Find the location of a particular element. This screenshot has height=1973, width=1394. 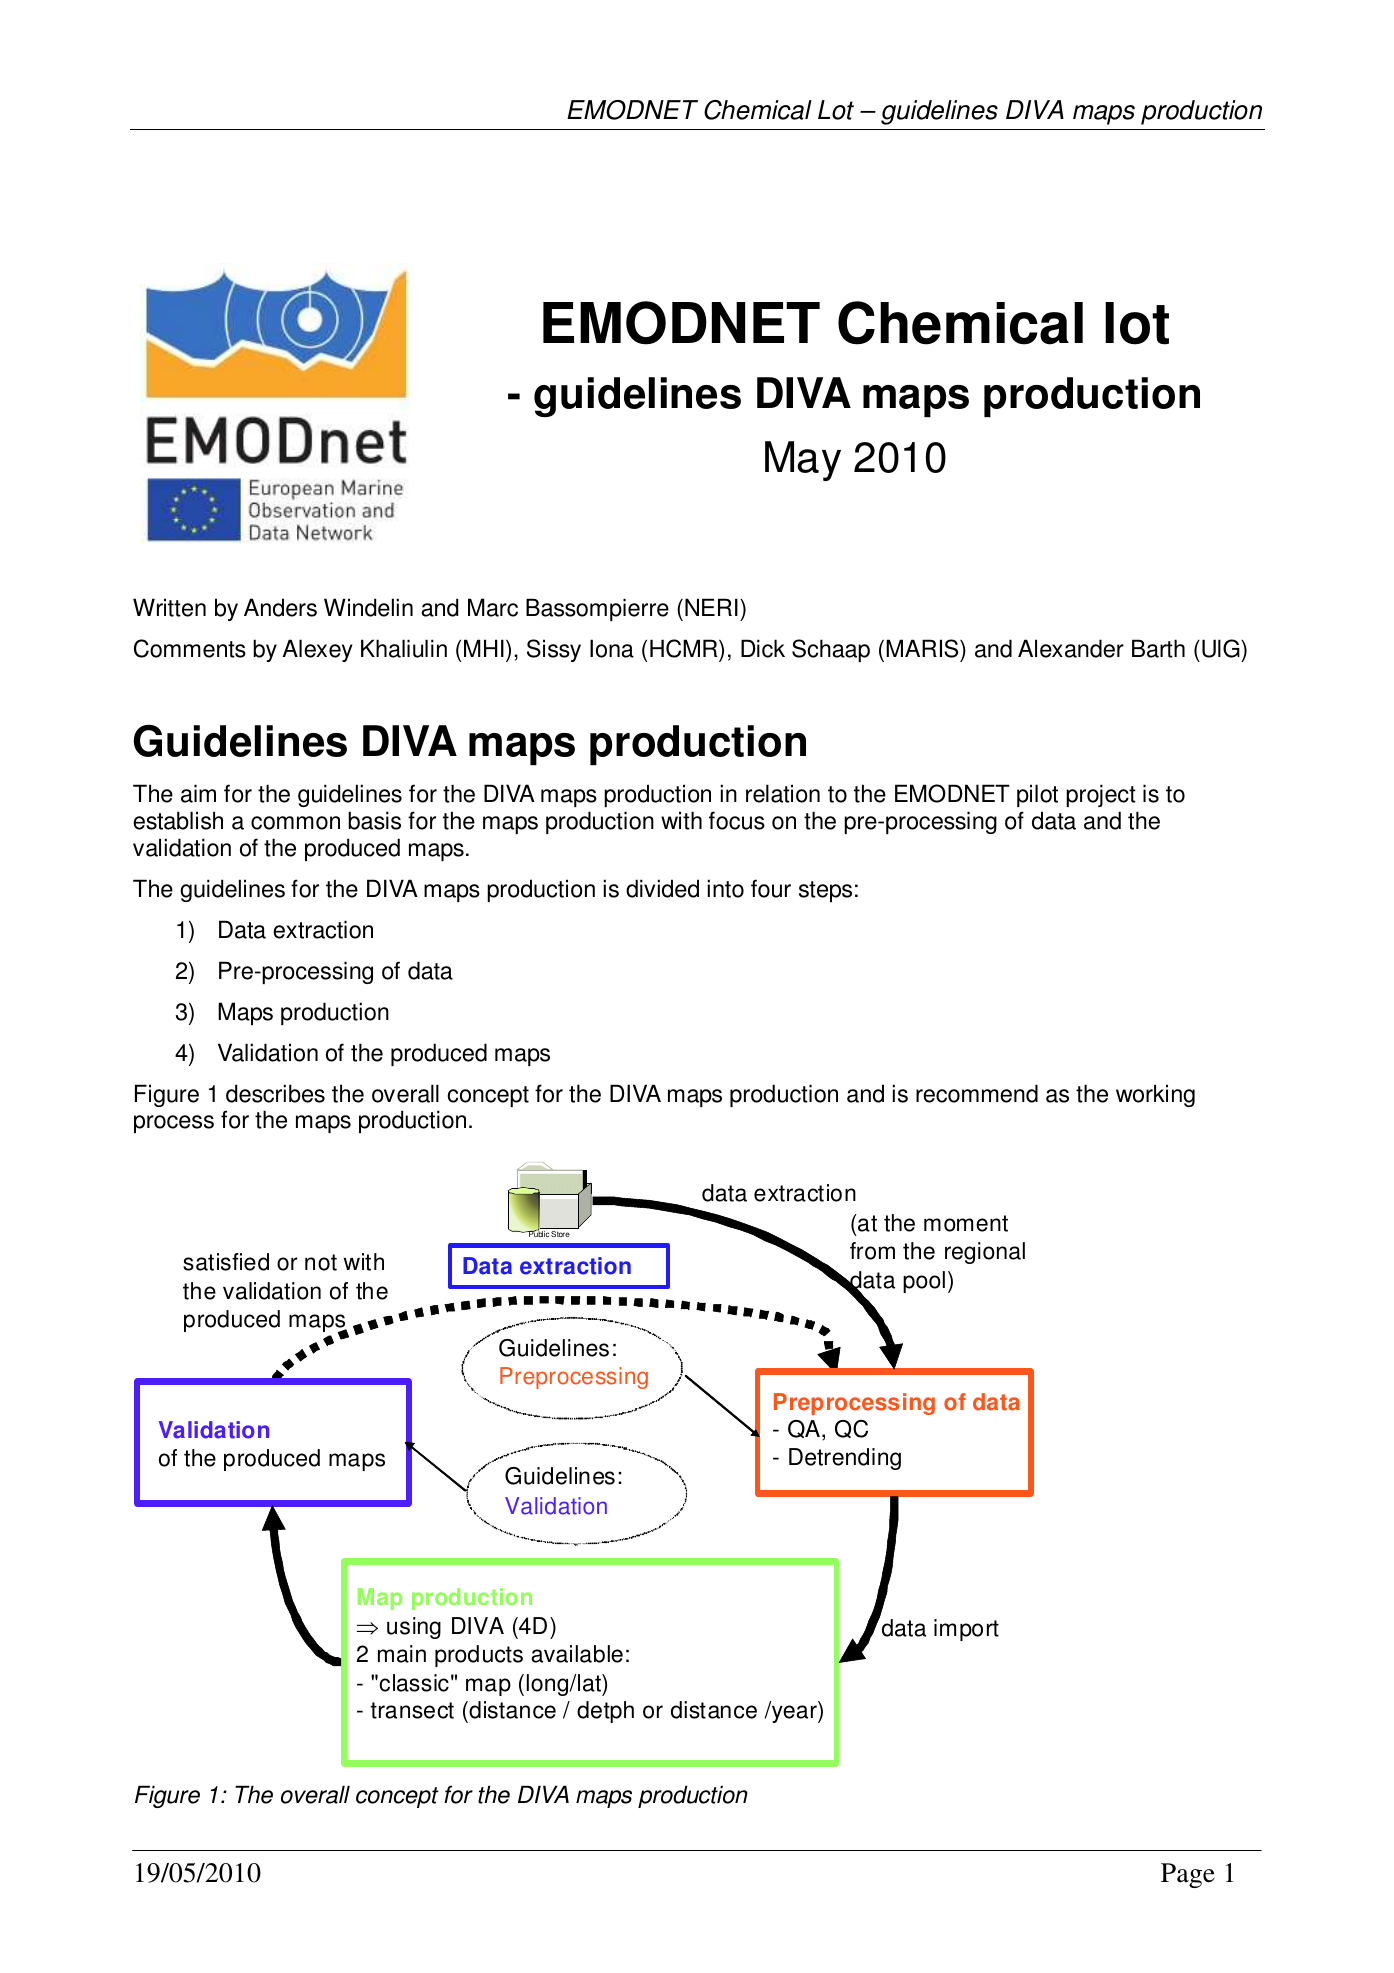

May is located at coordinates (803, 461).
